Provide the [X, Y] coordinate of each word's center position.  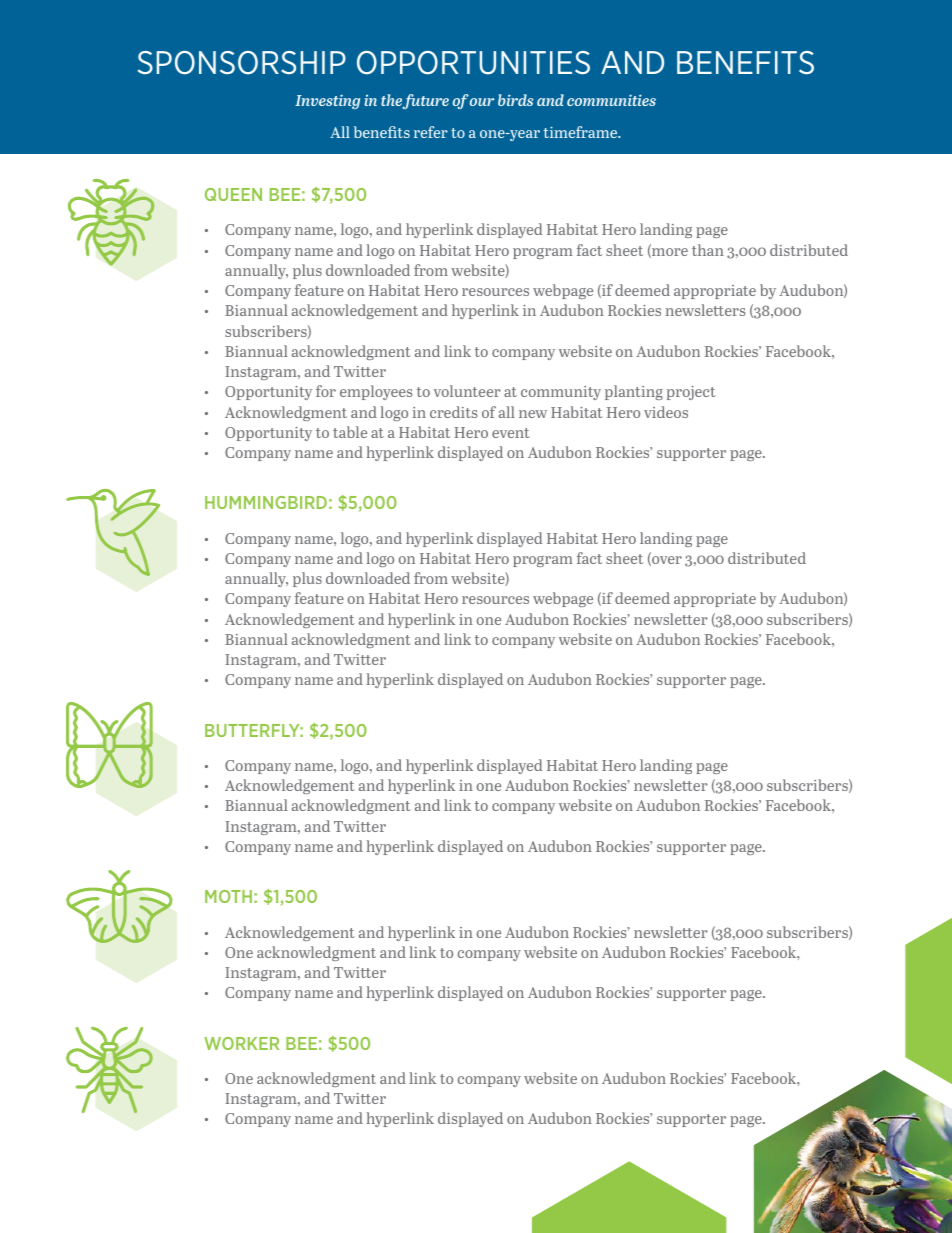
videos [666, 412]
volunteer [467, 391]
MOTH [228, 896]
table [350, 432]
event [511, 433]
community [561, 393]
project [691, 393]
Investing [327, 101]
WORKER [241, 1043]
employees [376, 392]
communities [611, 100]
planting [634, 392]
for [326, 391]
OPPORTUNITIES [473, 63]
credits [453, 412]
